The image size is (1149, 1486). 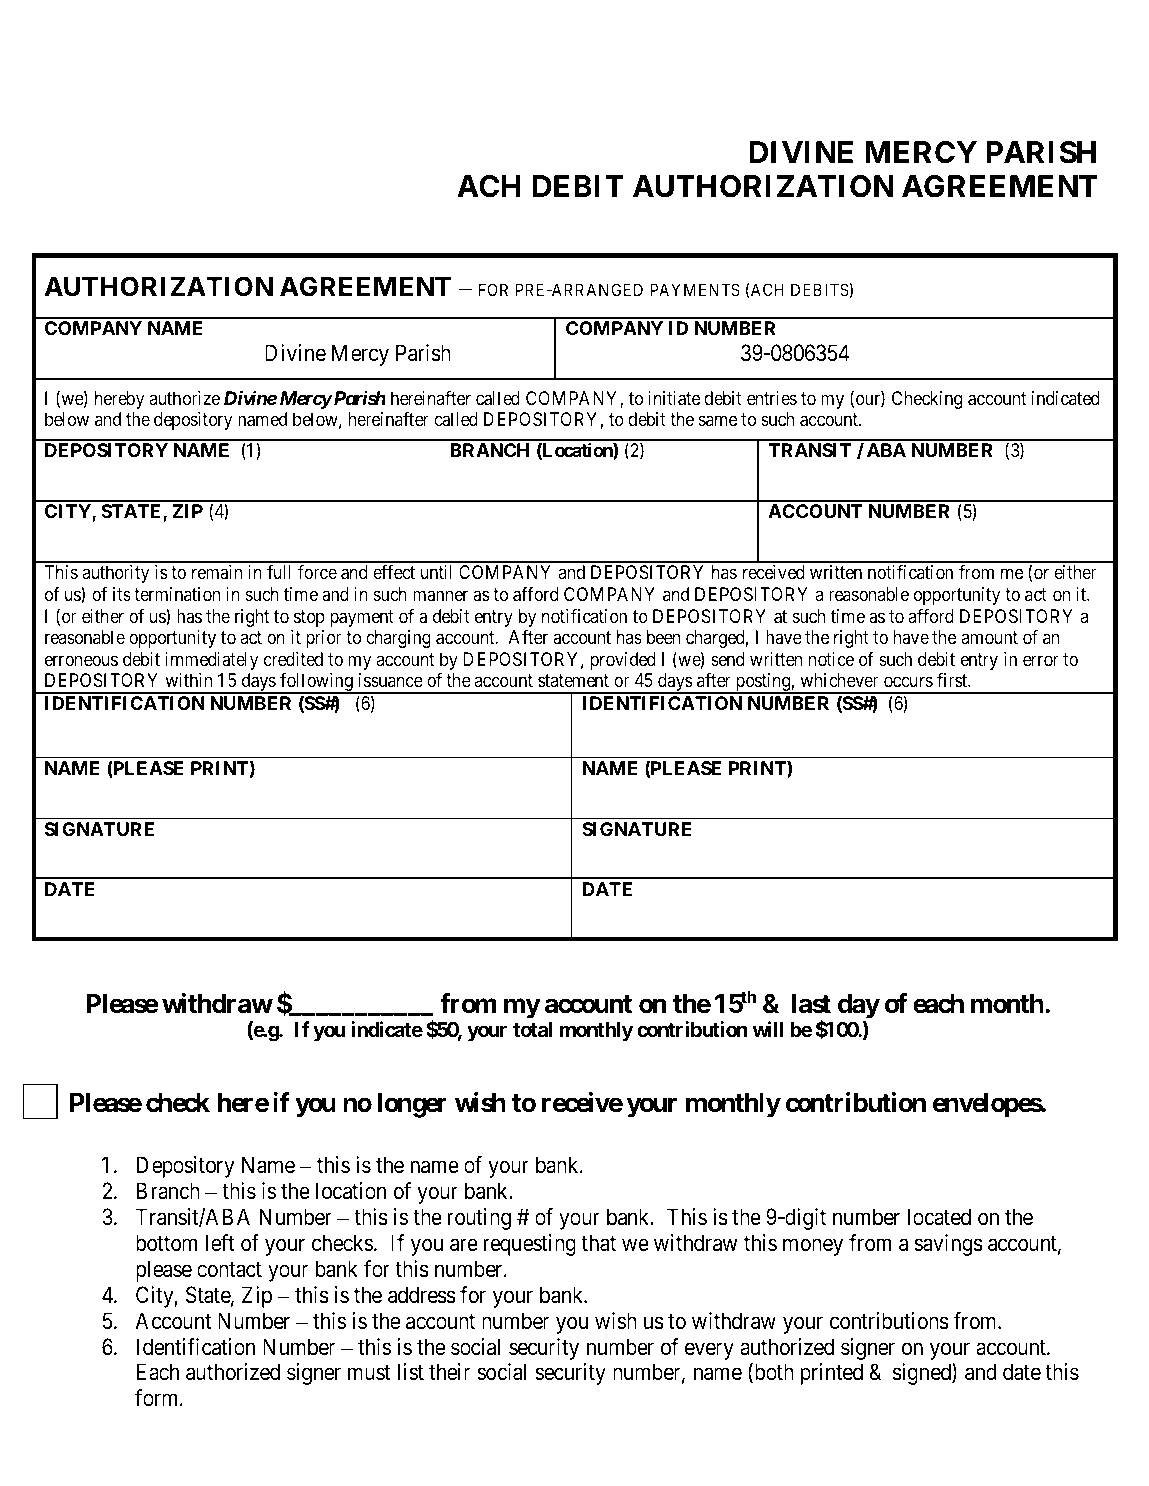 What do you see at coordinates (990, 637) in the screenshot?
I see `amount` at bounding box center [990, 637].
